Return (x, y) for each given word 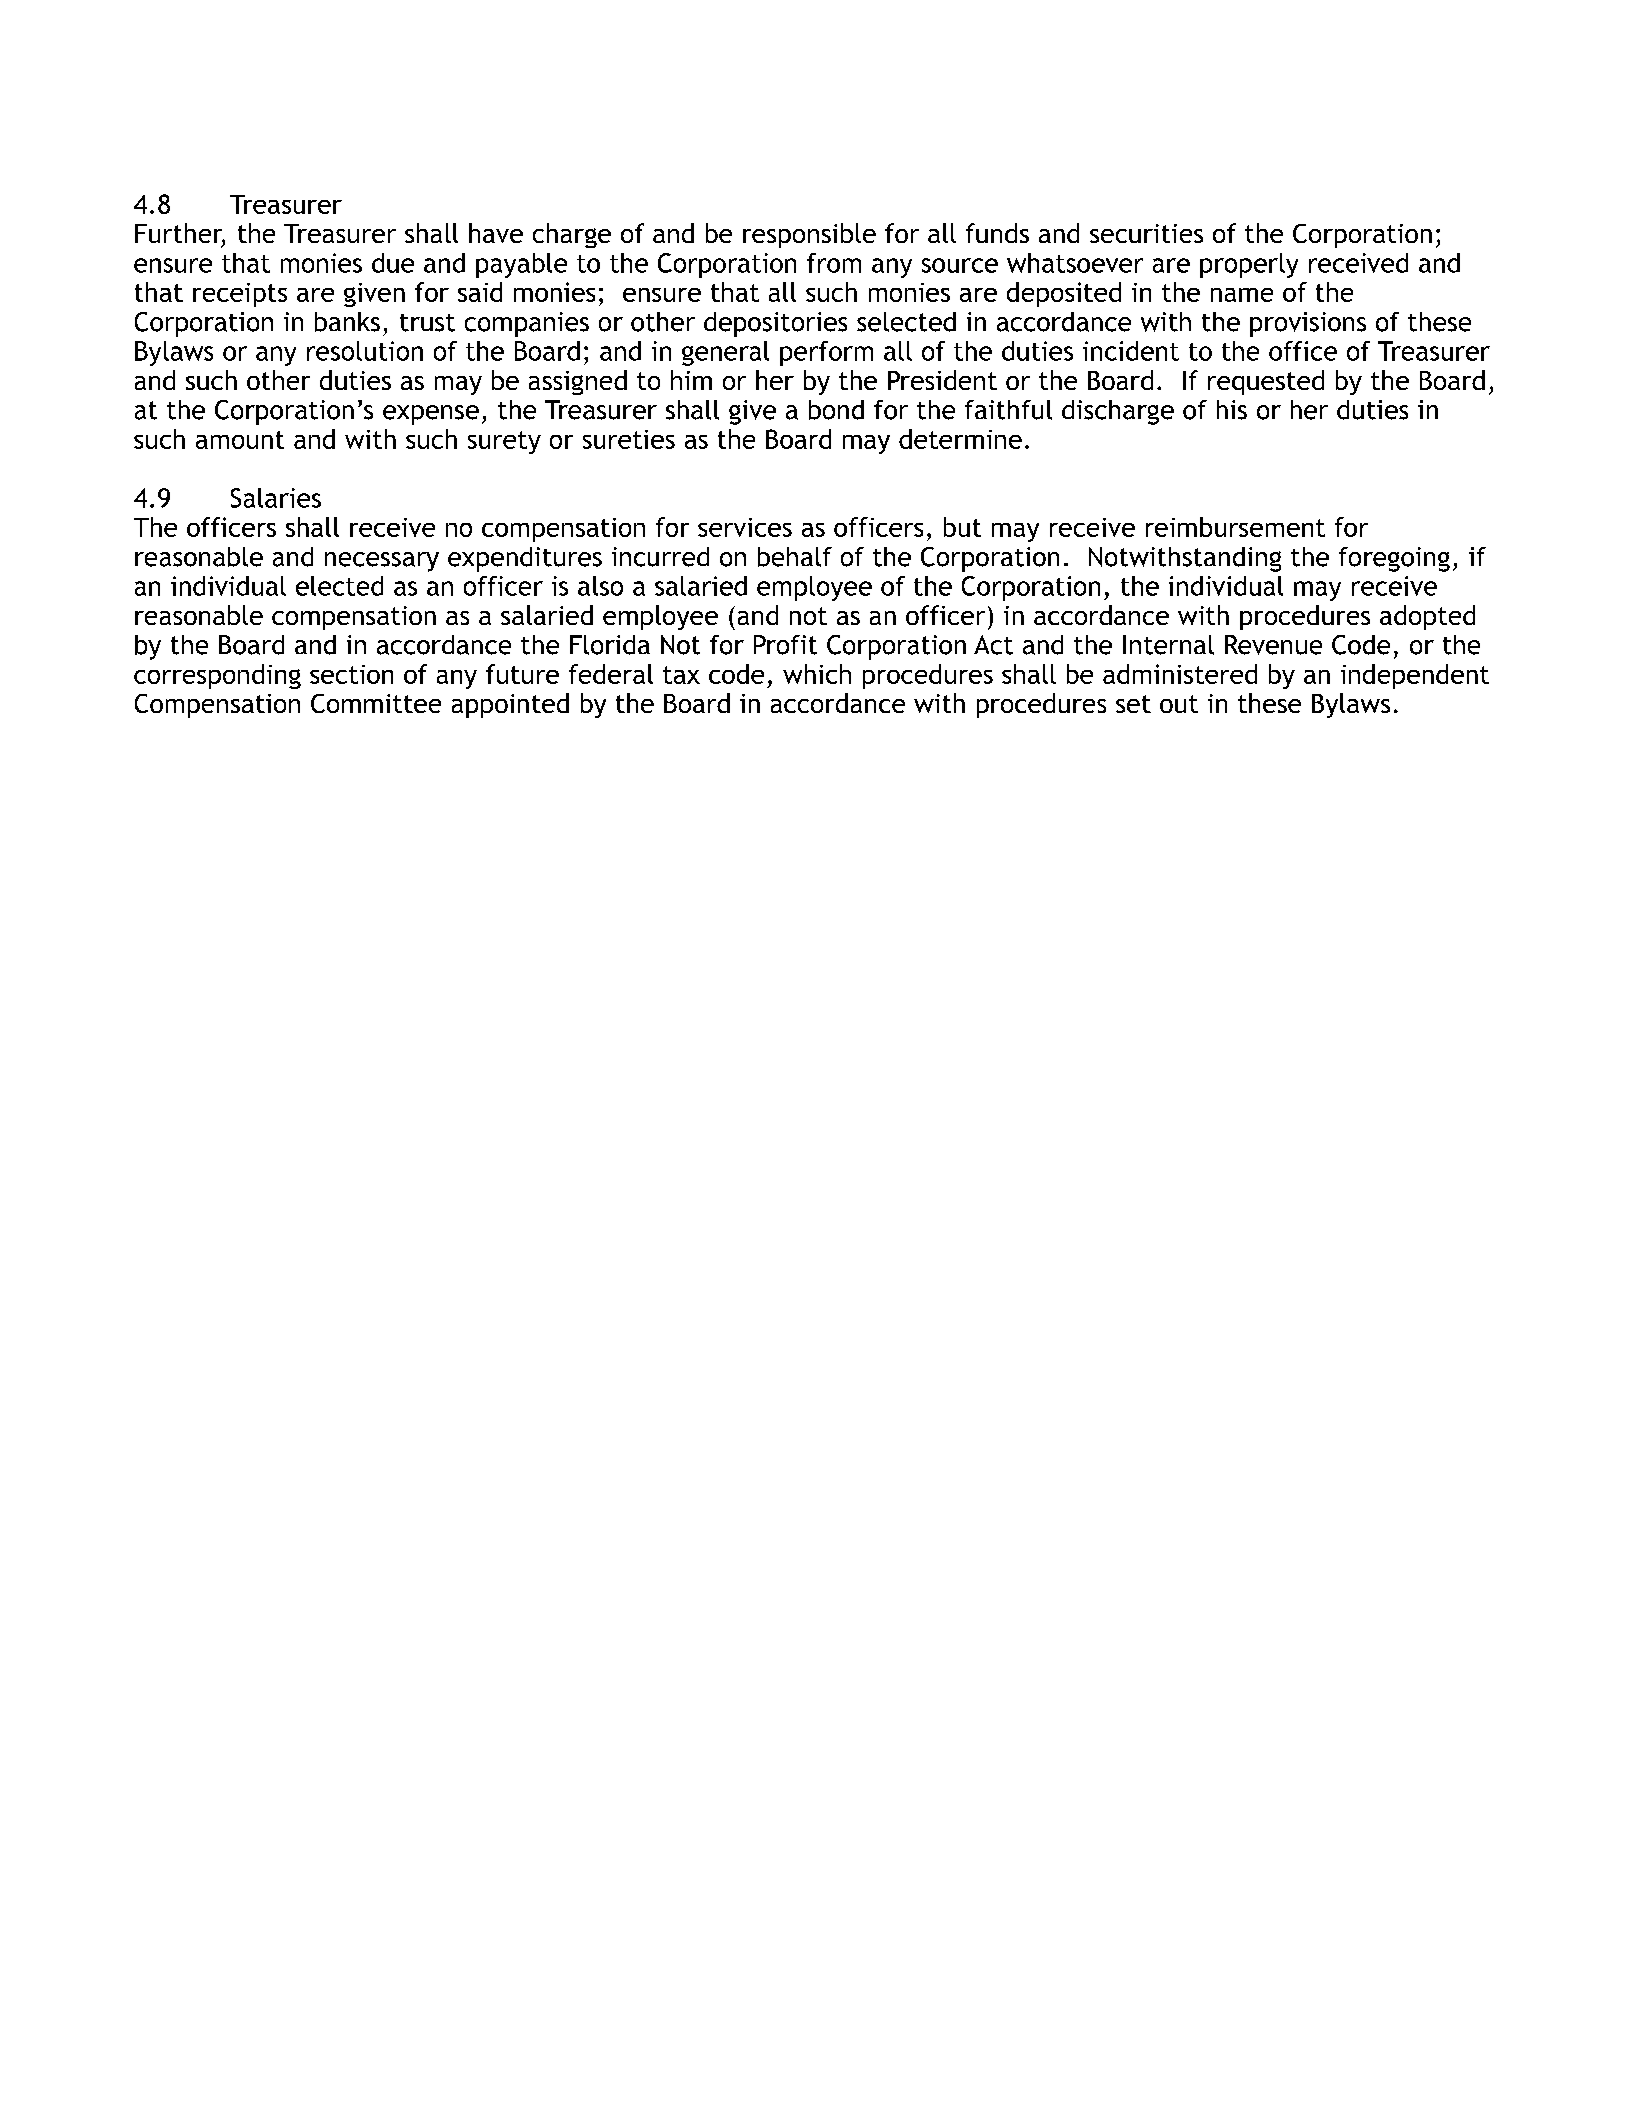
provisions (1308, 324)
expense (431, 415)
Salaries (276, 498)
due (393, 263)
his (1232, 410)
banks (347, 322)
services (745, 527)
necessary (382, 562)
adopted (1427, 617)
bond (836, 410)
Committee (376, 703)
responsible (809, 235)
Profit (785, 645)
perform (826, 353)
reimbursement (1235, 527)
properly (1249, 265)
